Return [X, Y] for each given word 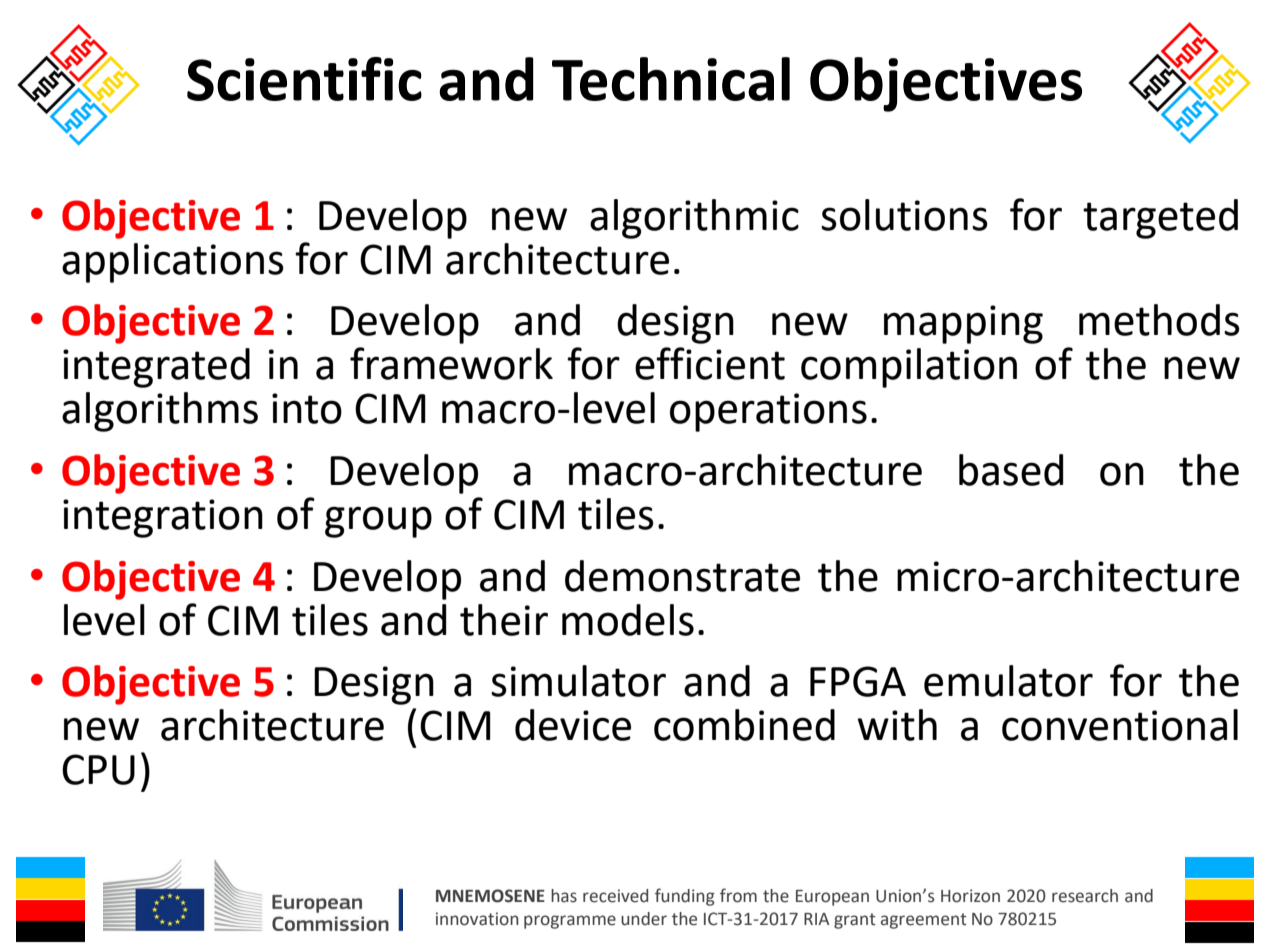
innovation [477, 919]
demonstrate [682, 576]
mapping [963, 324]
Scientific [304, 79]
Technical [671, 79]
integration [163, 518]
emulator [1008, 681]
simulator [578, 681]
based [1011, 470]
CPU [98, 769]
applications [173, 263]
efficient [710, 363]
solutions [904, 215]
